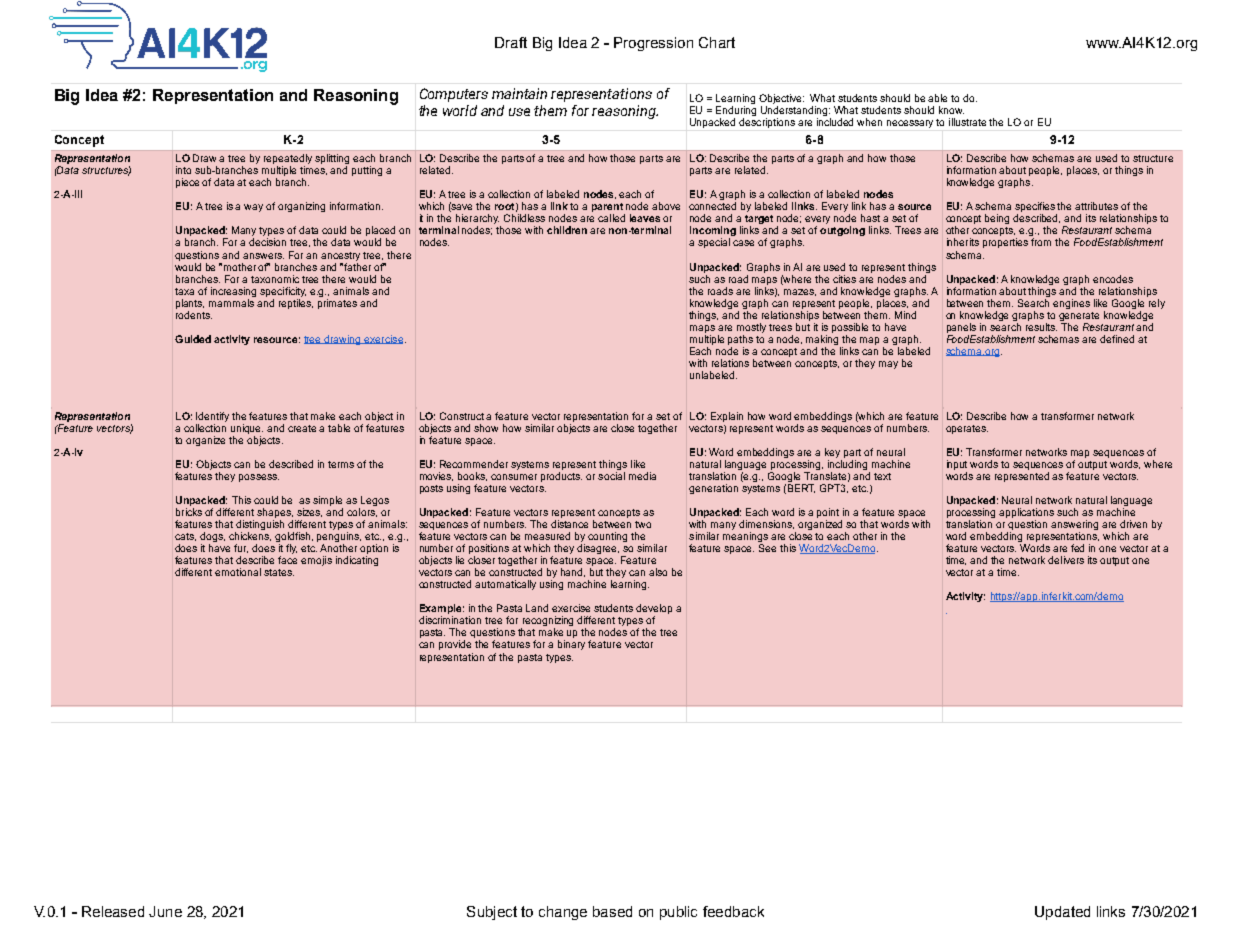  I want to click on Updated, so click(1062, 913).
